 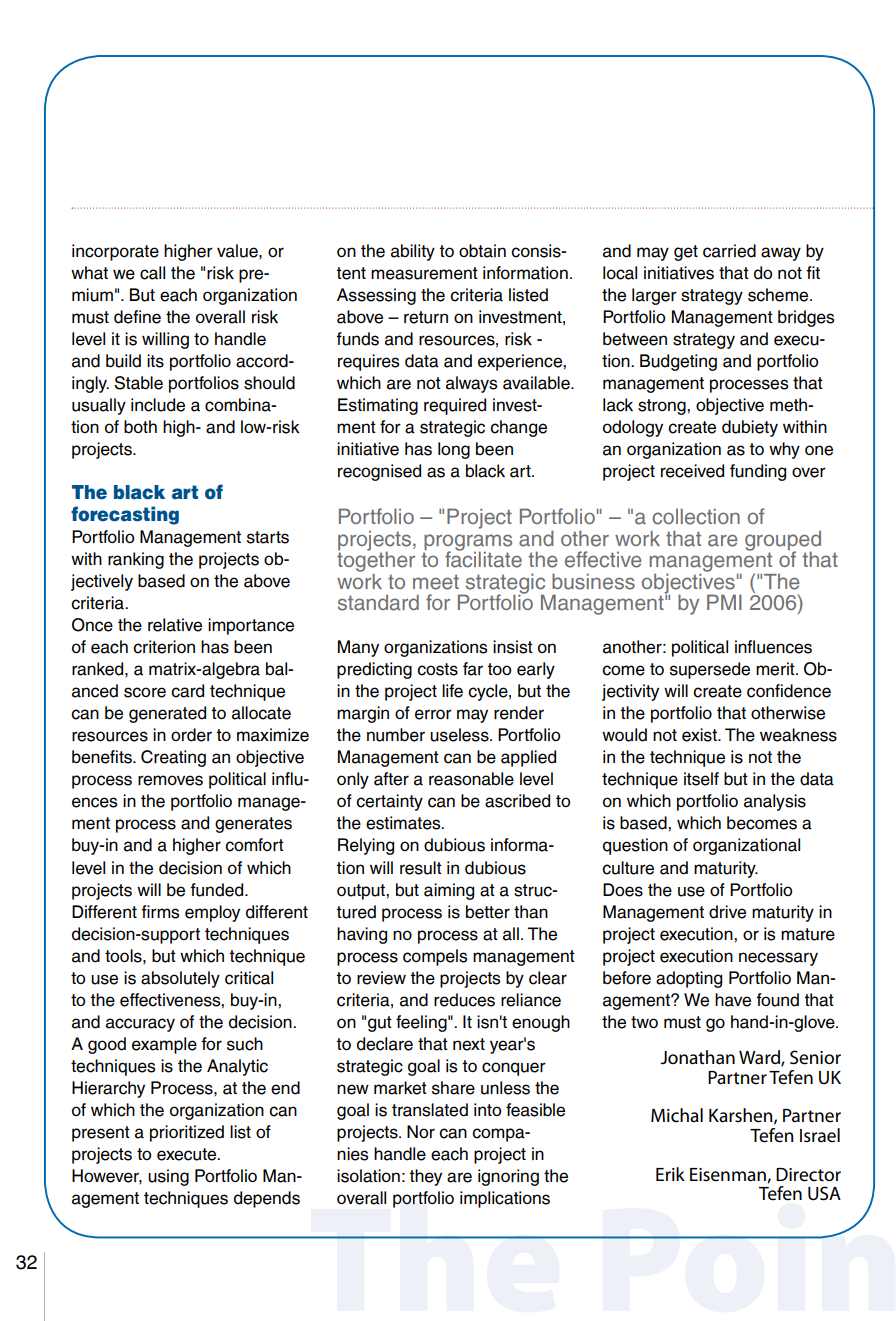 I want to click on obtain, so click(x=482, y=251).
